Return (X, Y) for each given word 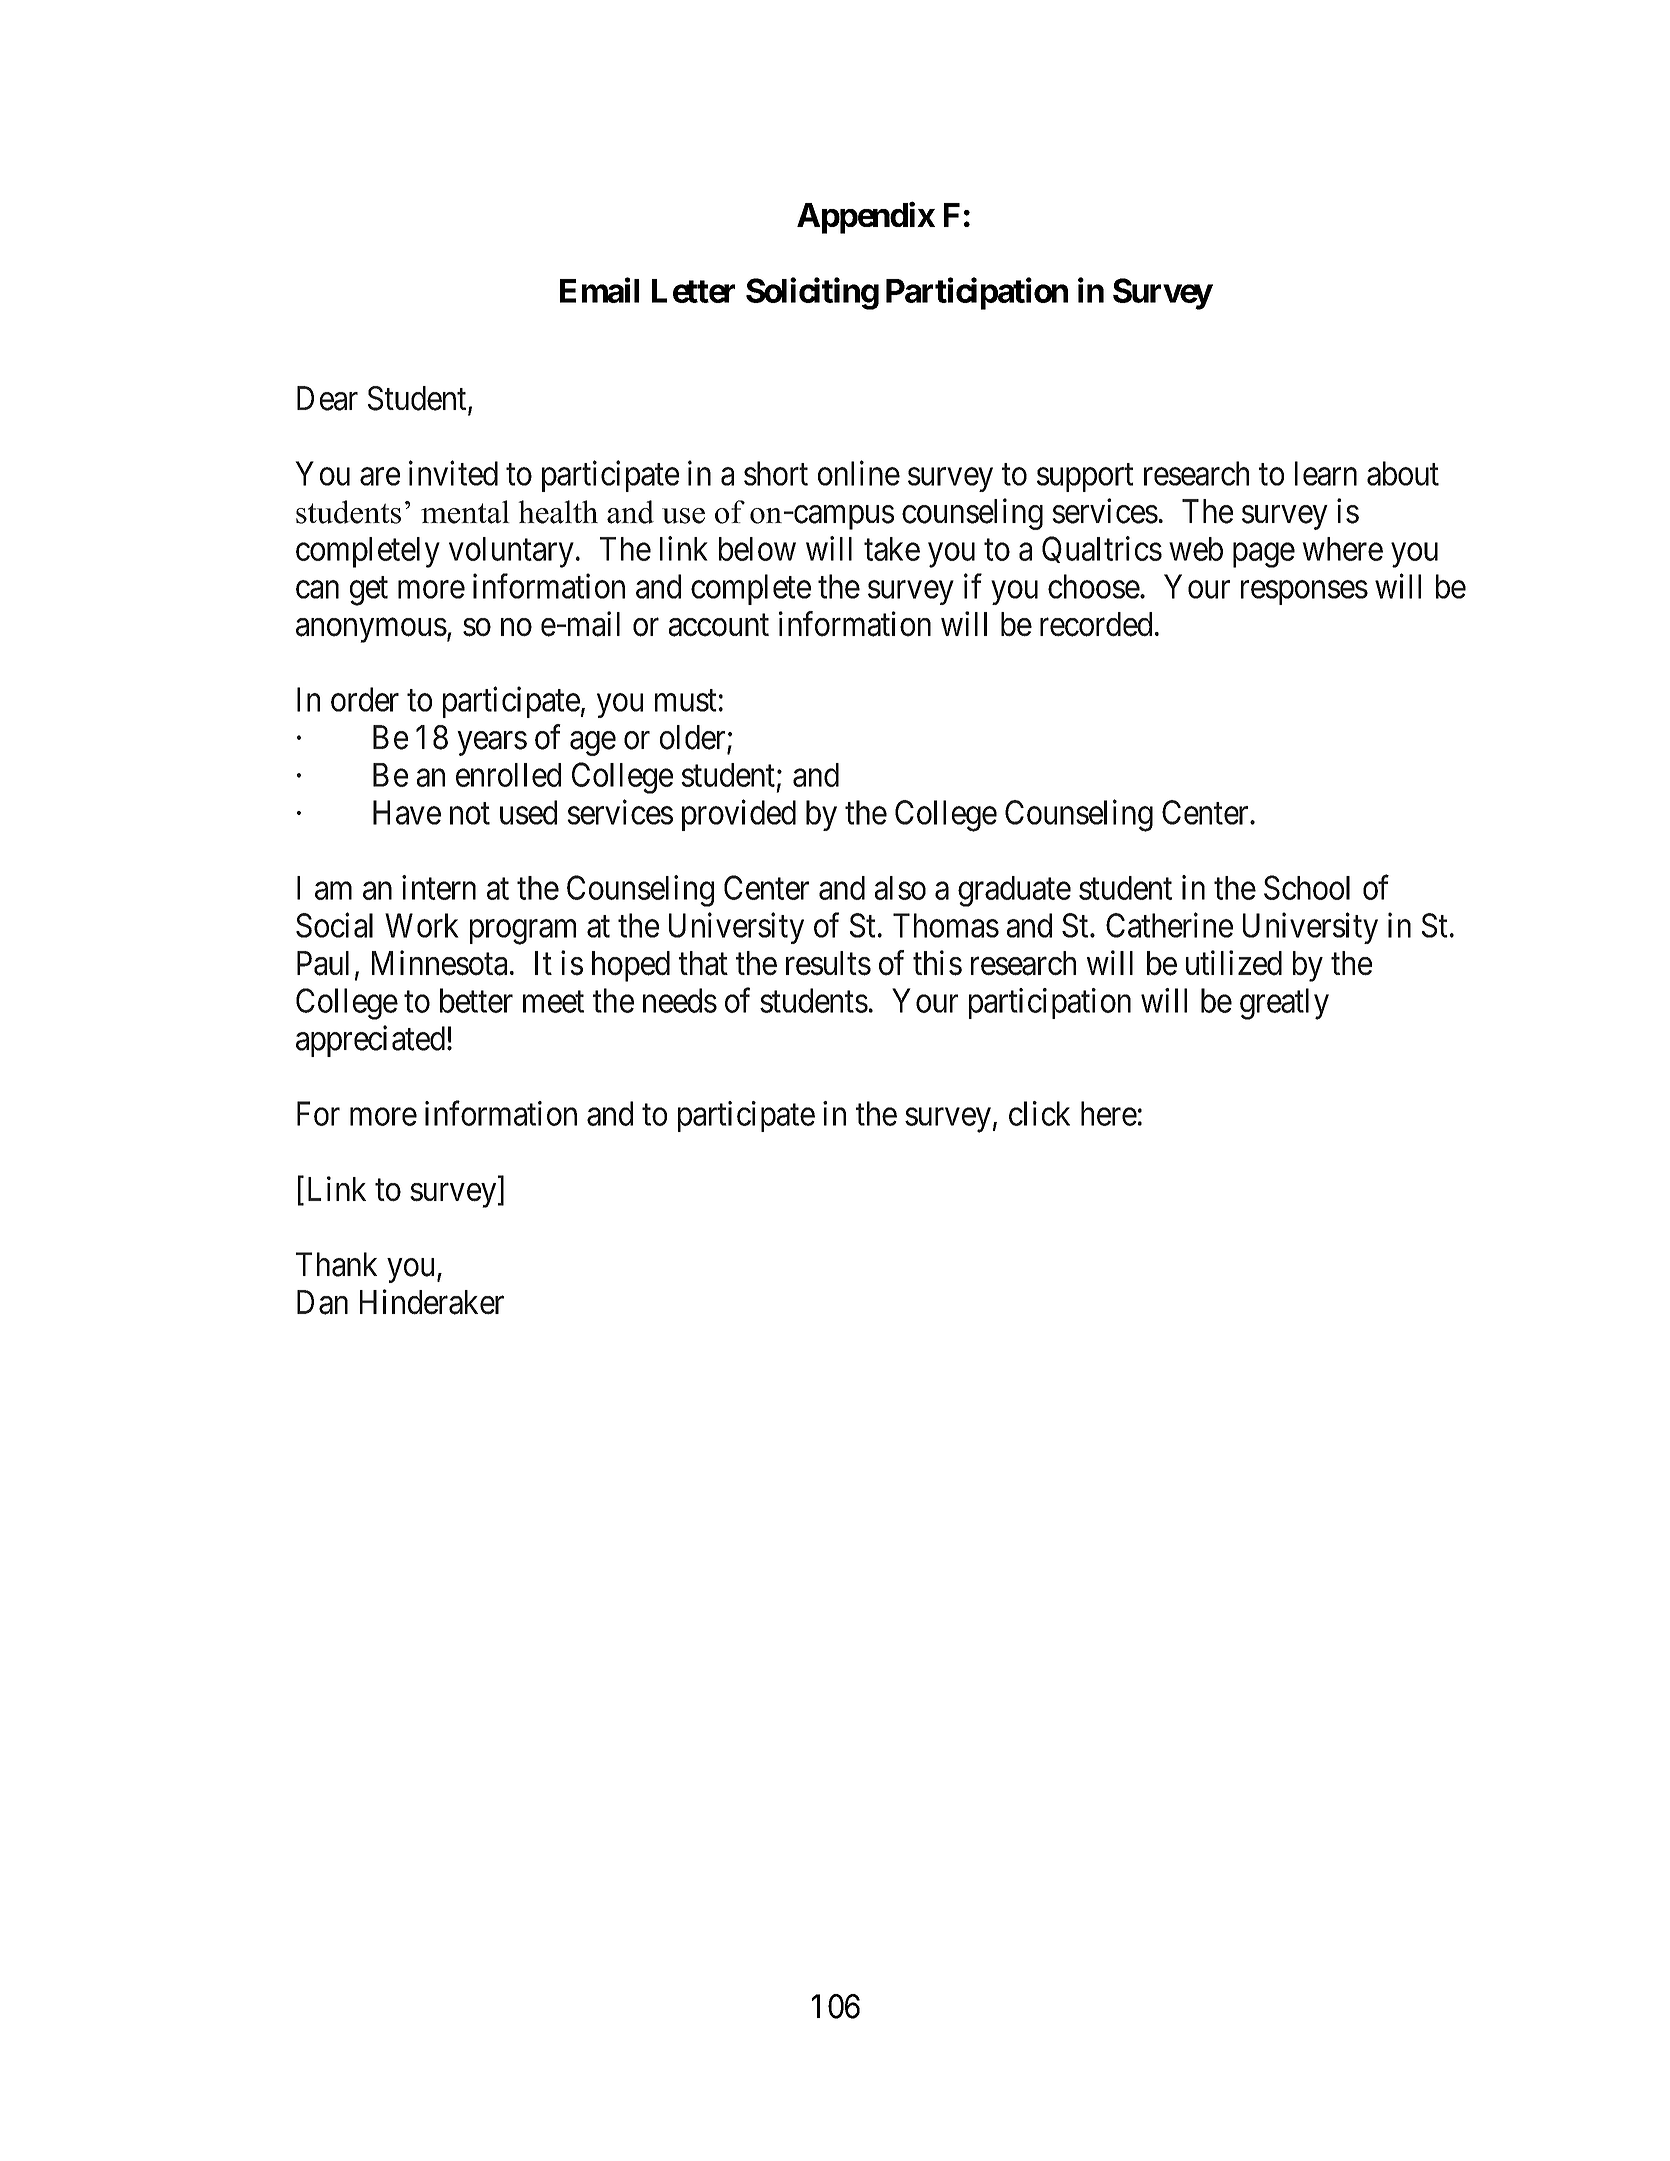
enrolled (508, 775)
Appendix (866, 218)
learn (1326, 473)
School (1307, 887)
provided (739, 815)
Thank (336, 1264)
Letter (693, 291)
